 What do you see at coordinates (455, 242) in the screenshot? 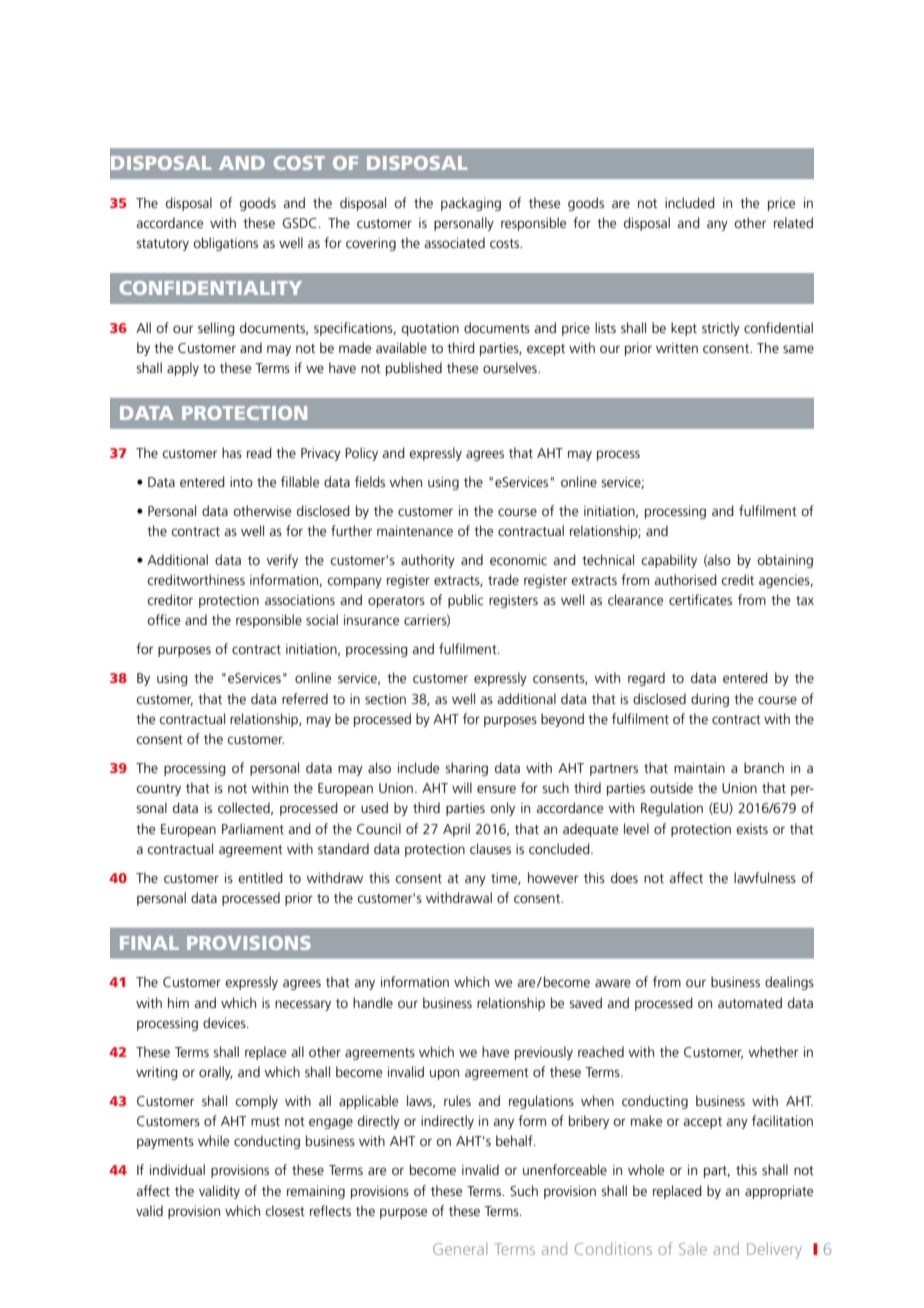
I see `associated` at bounding box center [455, 242].
